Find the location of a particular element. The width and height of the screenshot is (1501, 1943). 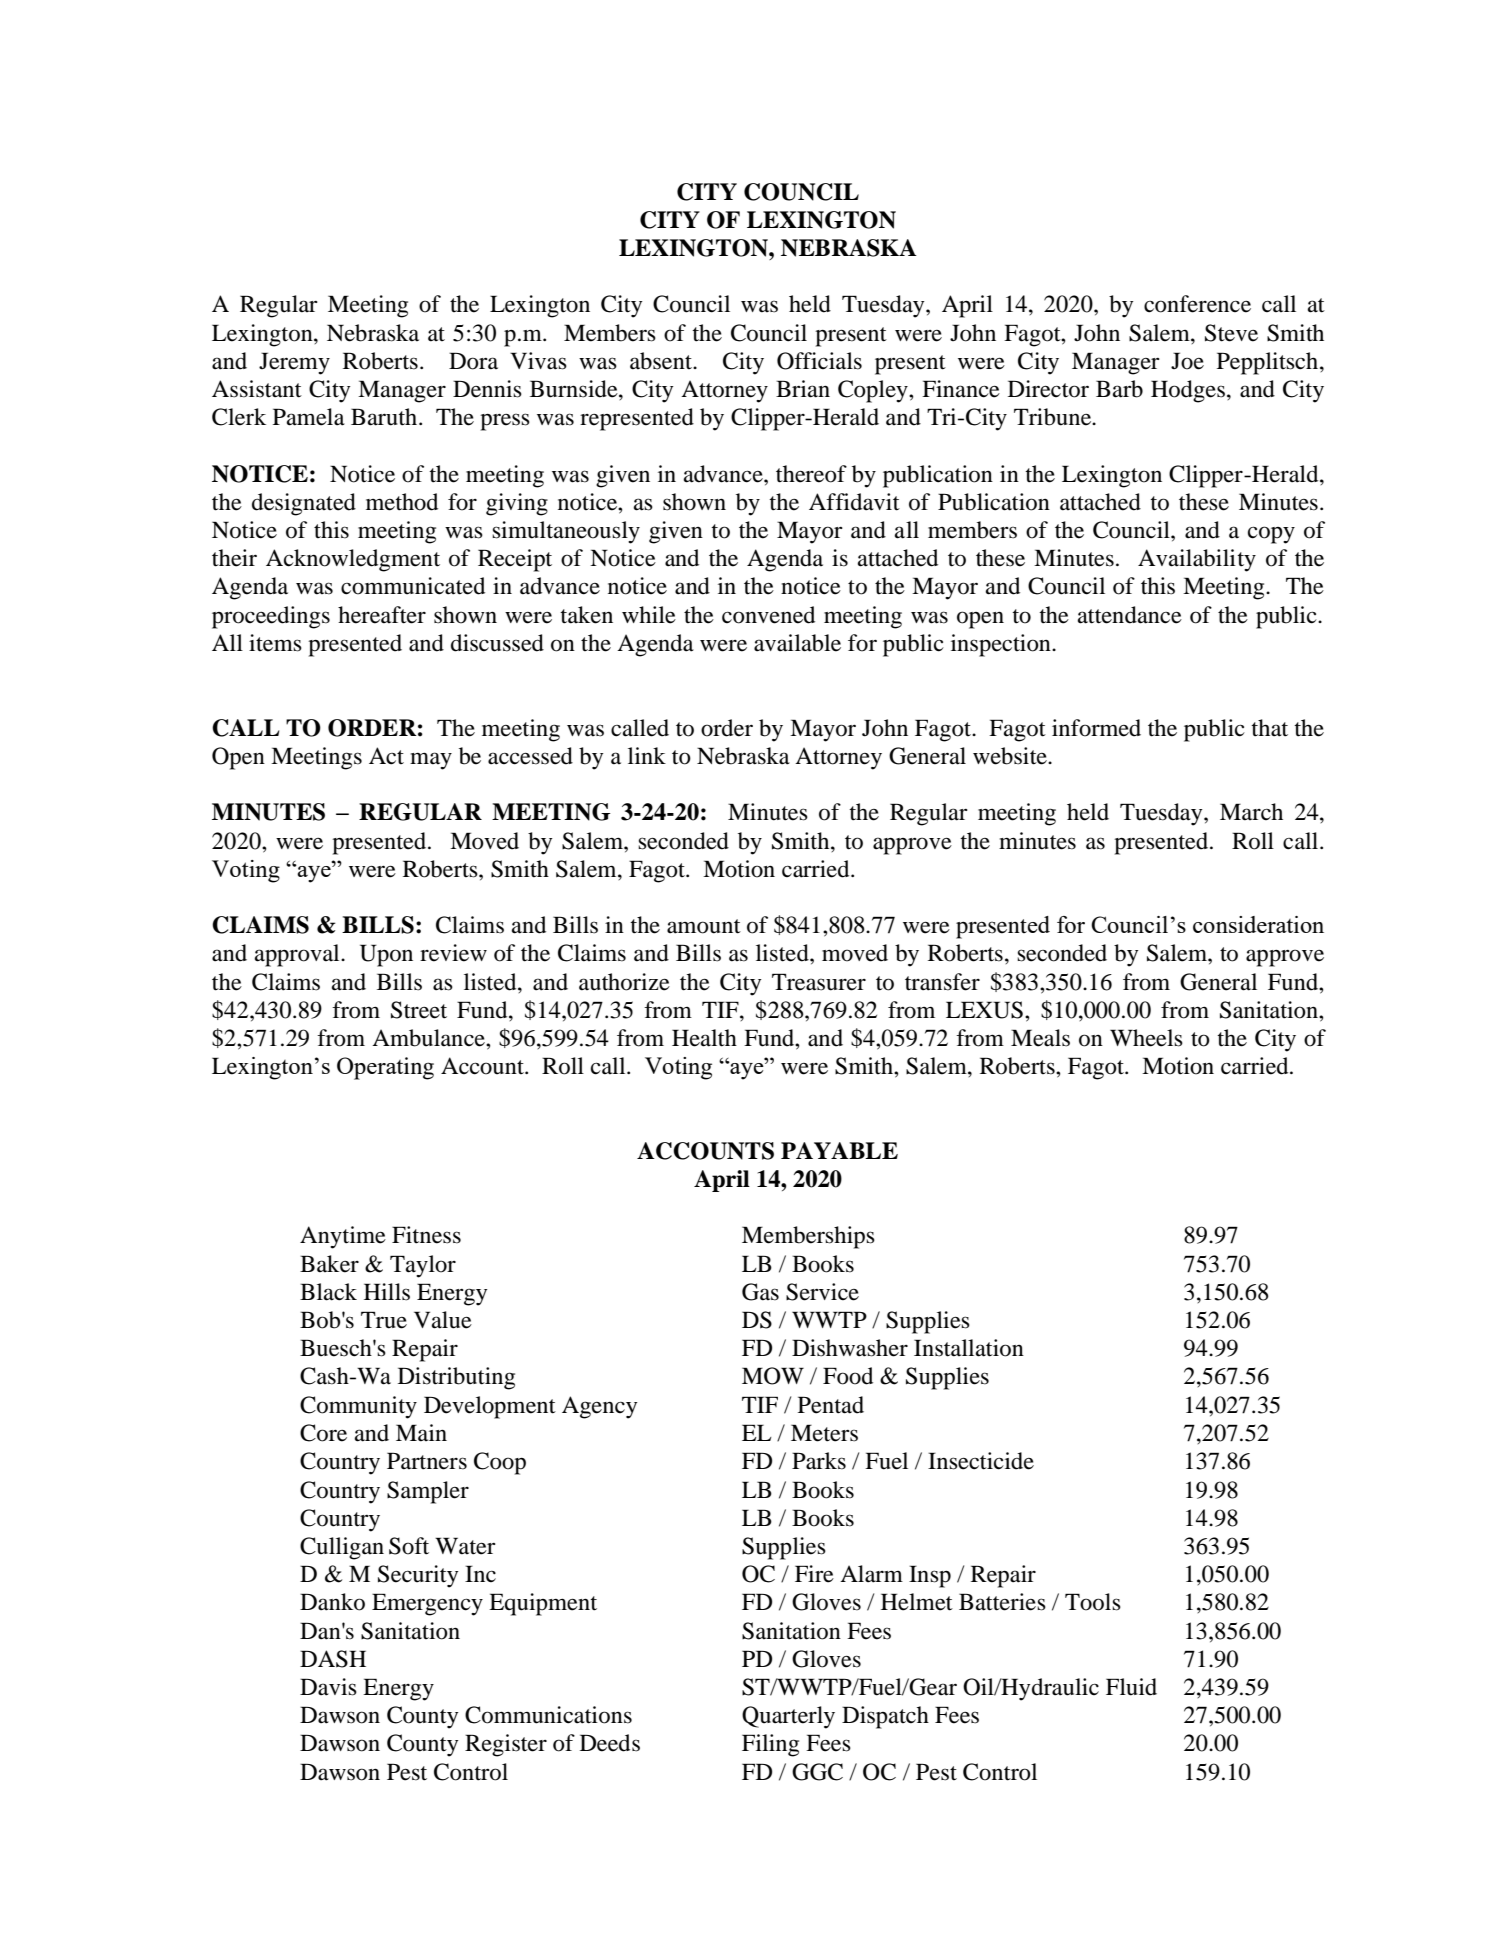

Health is located at coordinates (704, 1038).
